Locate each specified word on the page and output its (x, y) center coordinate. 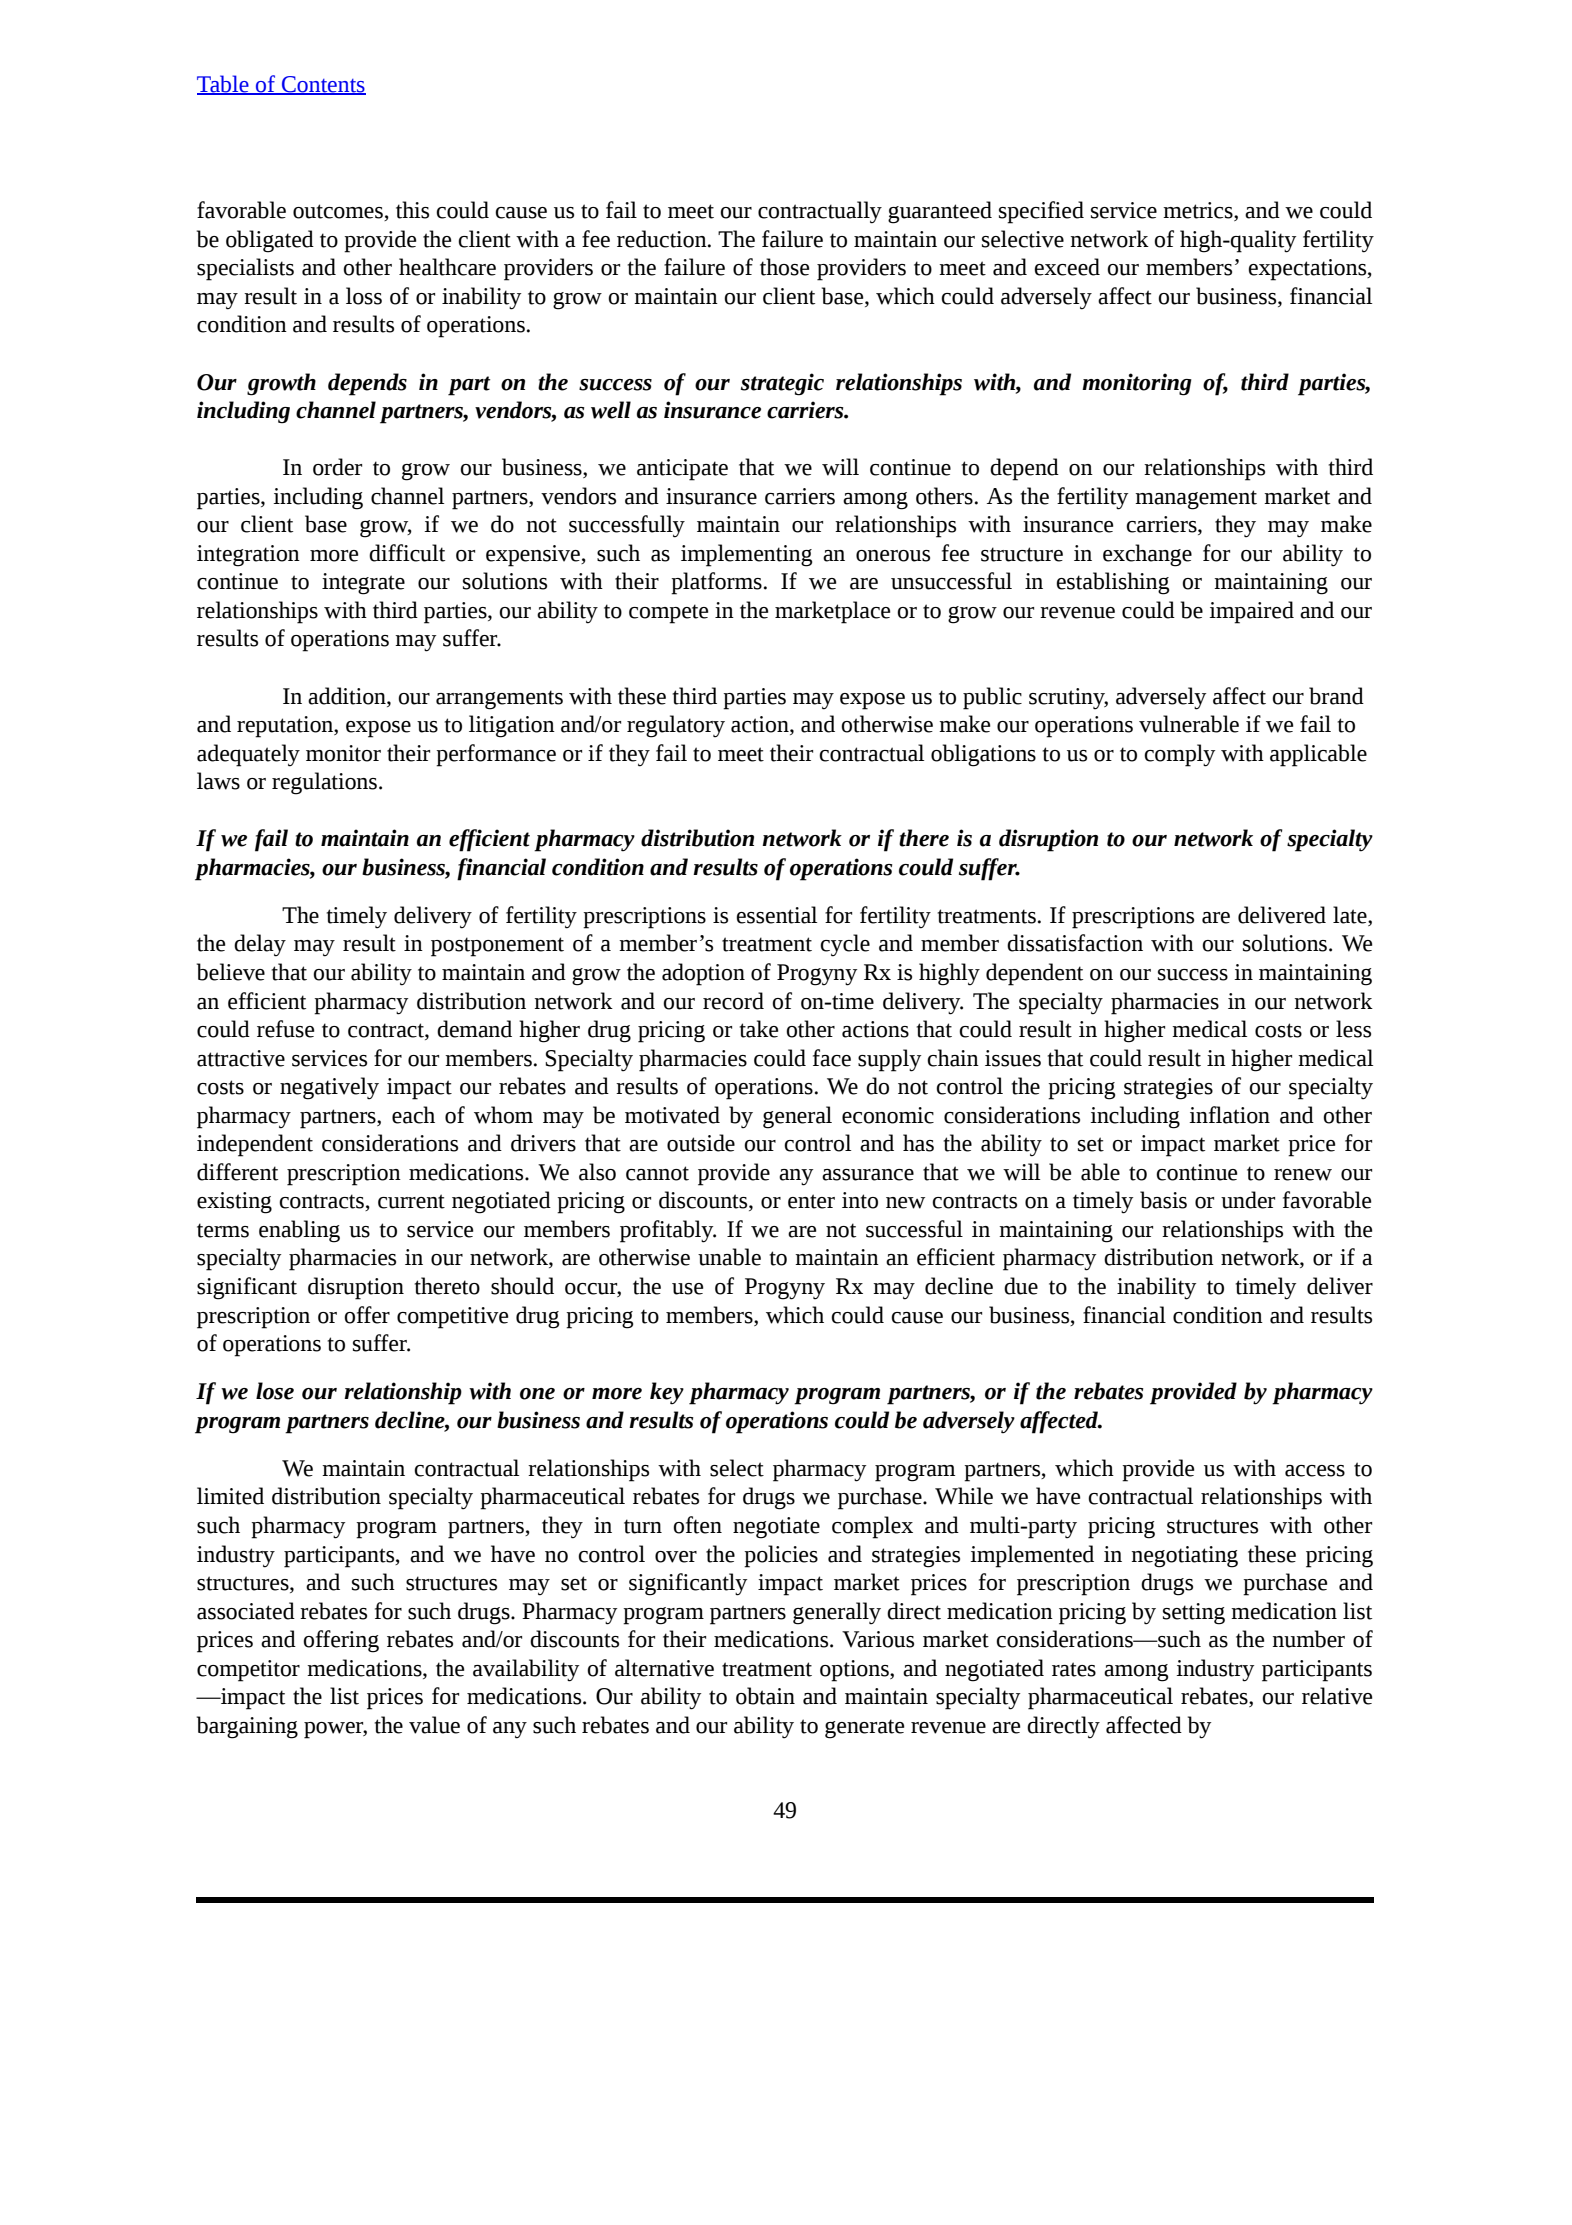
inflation (1229, 1115)
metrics (1199, 211)
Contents (323, 85)
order (337, 467)
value (434, 1725)
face (832, 1058)
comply (1179, 755)
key (667, 1393)
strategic (782, 384)
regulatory (676, 726)
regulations (324, 783)
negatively (329, 1088)
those (784, 267)
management (1196, 500)
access (1315, 1471)
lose (275, 1391)
